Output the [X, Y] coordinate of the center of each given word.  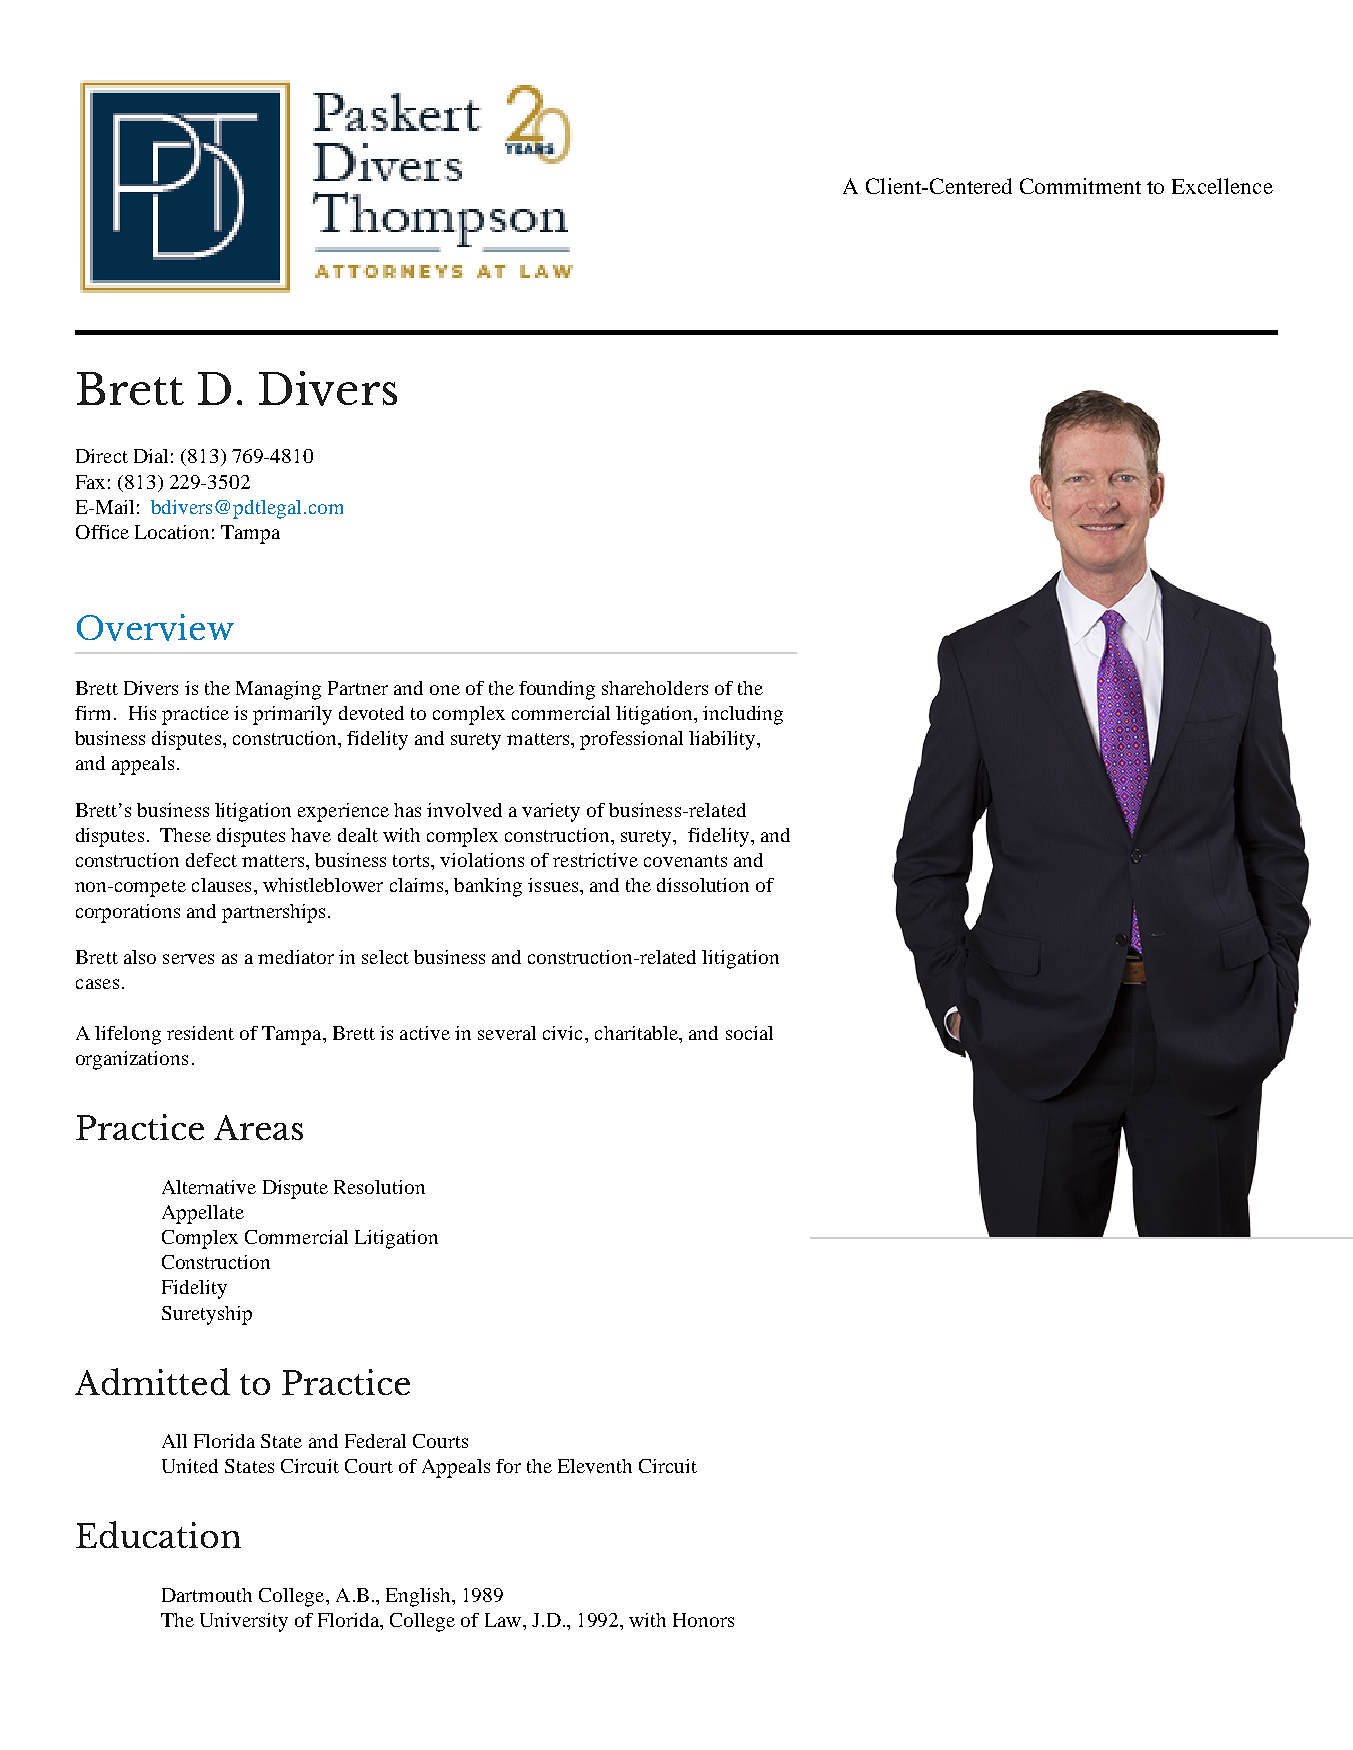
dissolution [703, 885]
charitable [637, 1033]
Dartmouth [207, 1595]
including [743, 715]
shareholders [655, 688]
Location [172, 532]
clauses [221, 885]
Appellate [203, 1214]
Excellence [1222, 186]
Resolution [379, 1187]
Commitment [1080, 186]
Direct [102, 456]
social [749, 1033]
